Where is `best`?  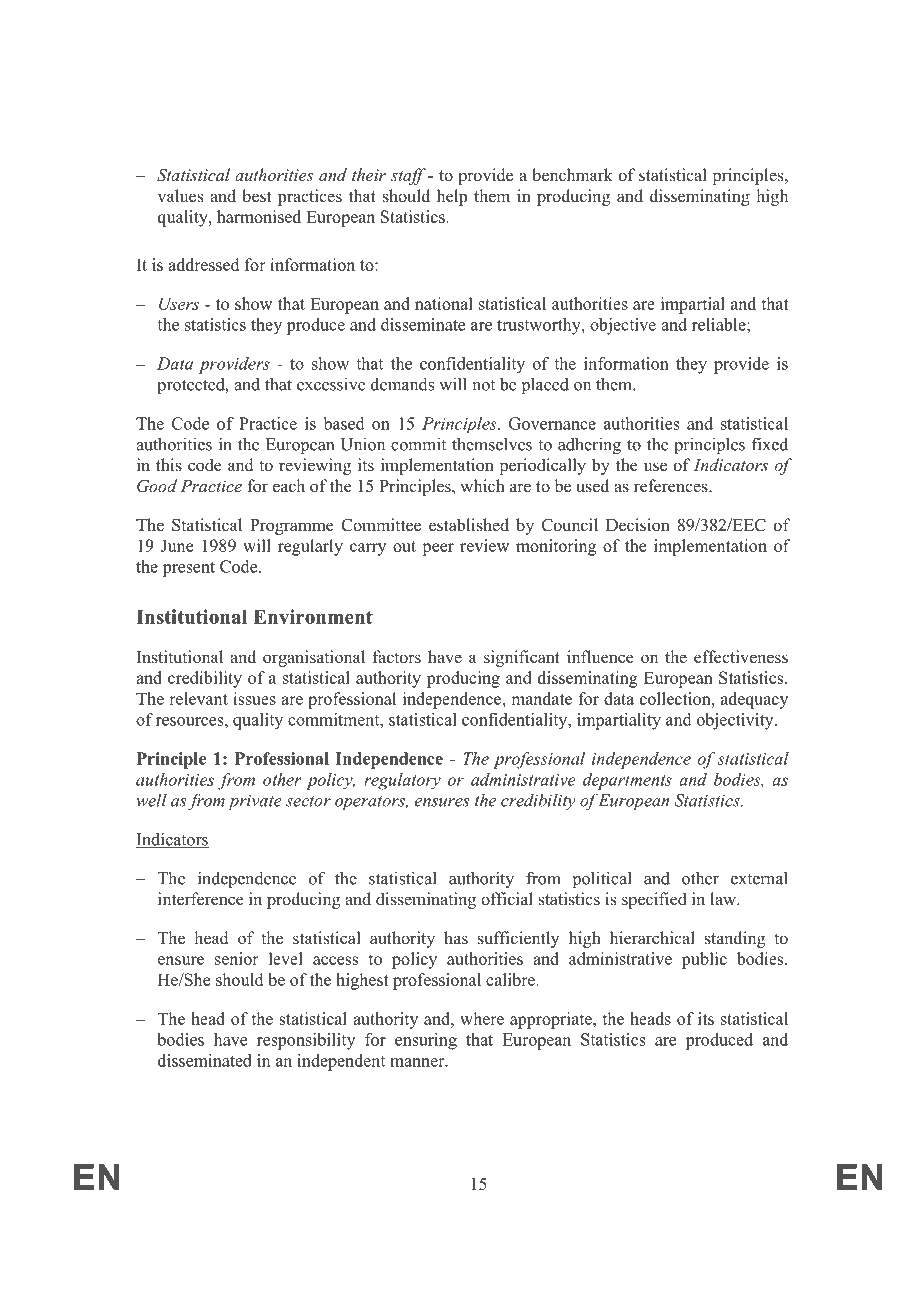 best is located at coordinates (257, 196).
